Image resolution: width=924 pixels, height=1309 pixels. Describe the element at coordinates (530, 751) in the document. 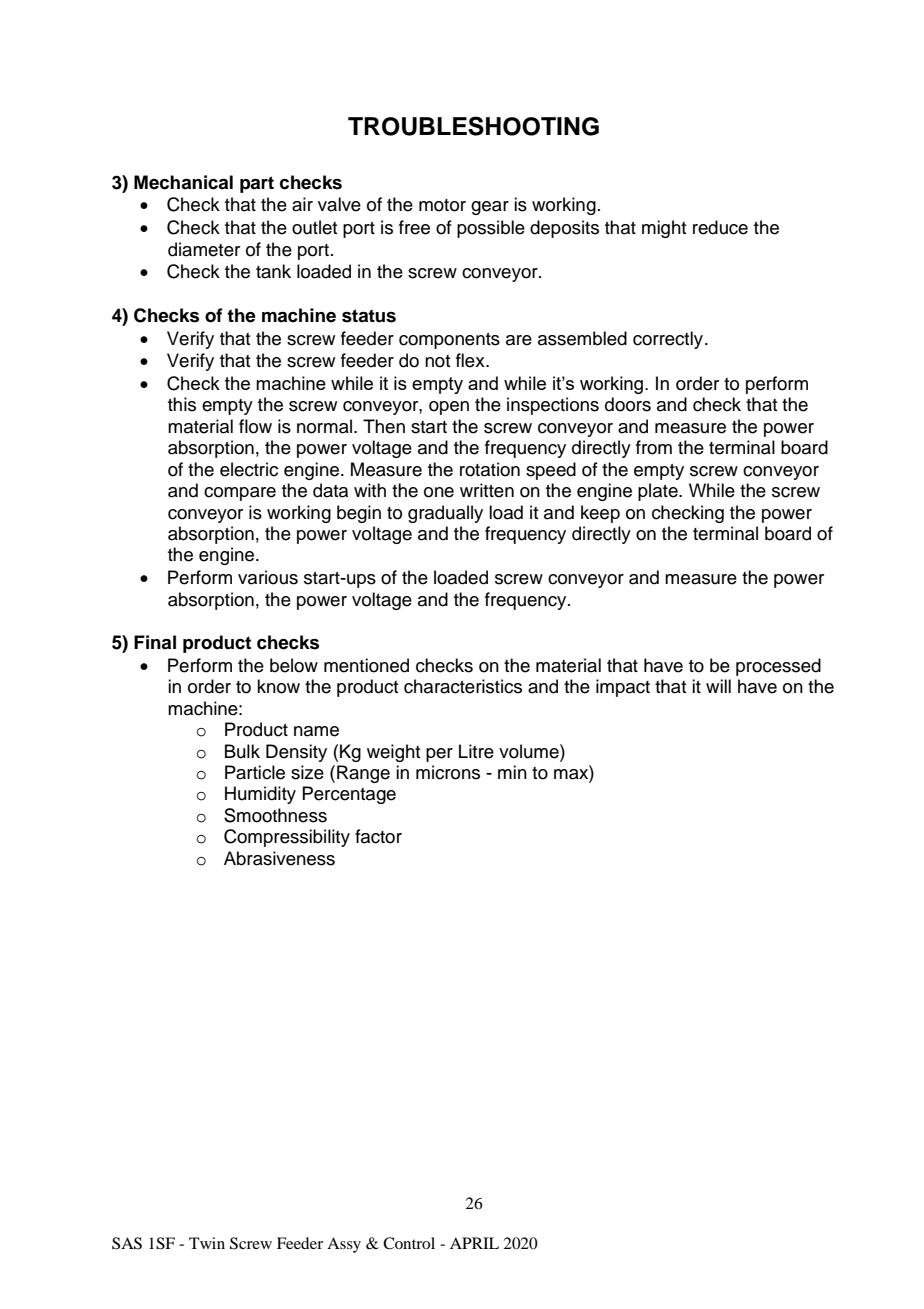

I see `volume` at that location.
